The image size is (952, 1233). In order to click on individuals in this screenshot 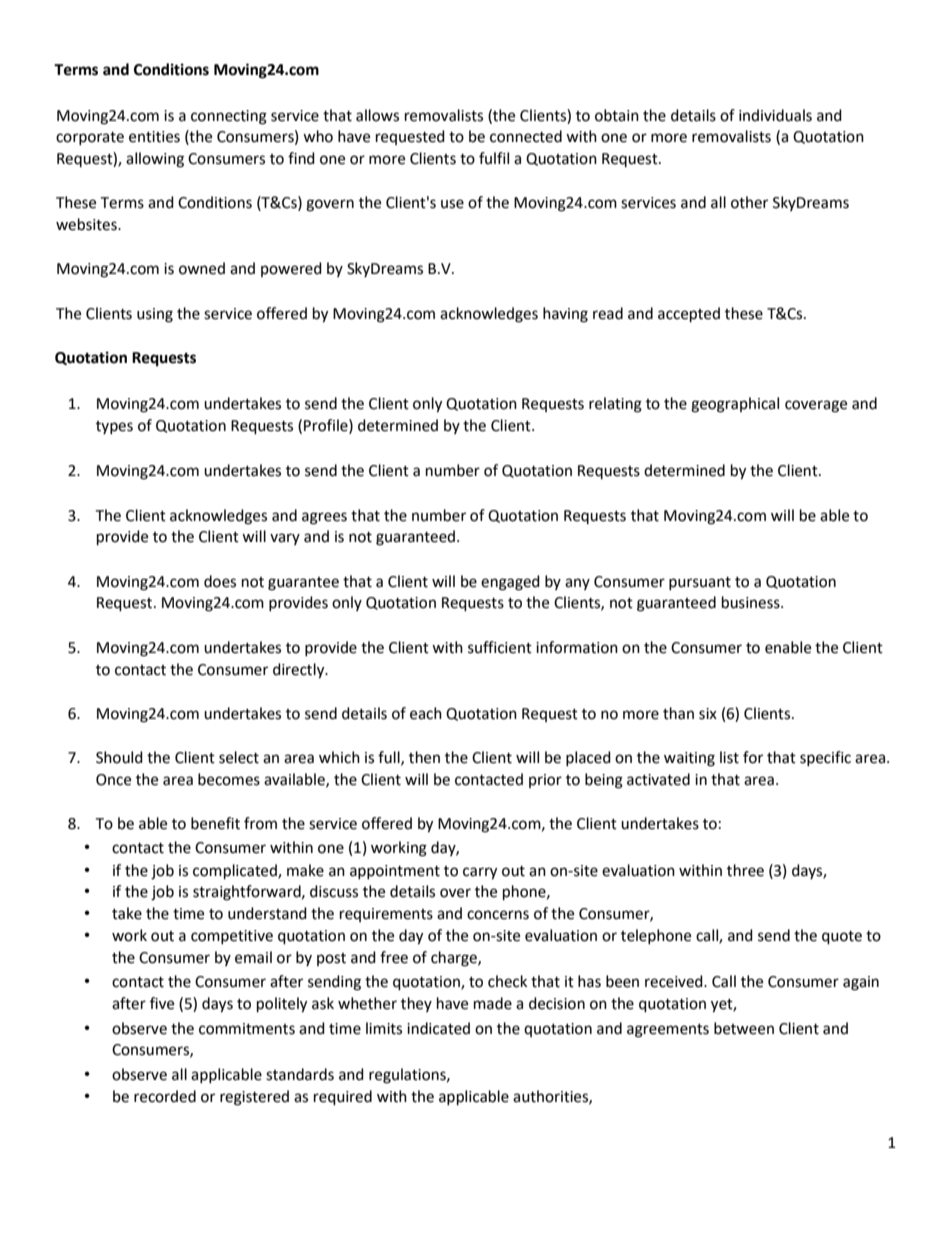, I will do `click(775, 115)`.
